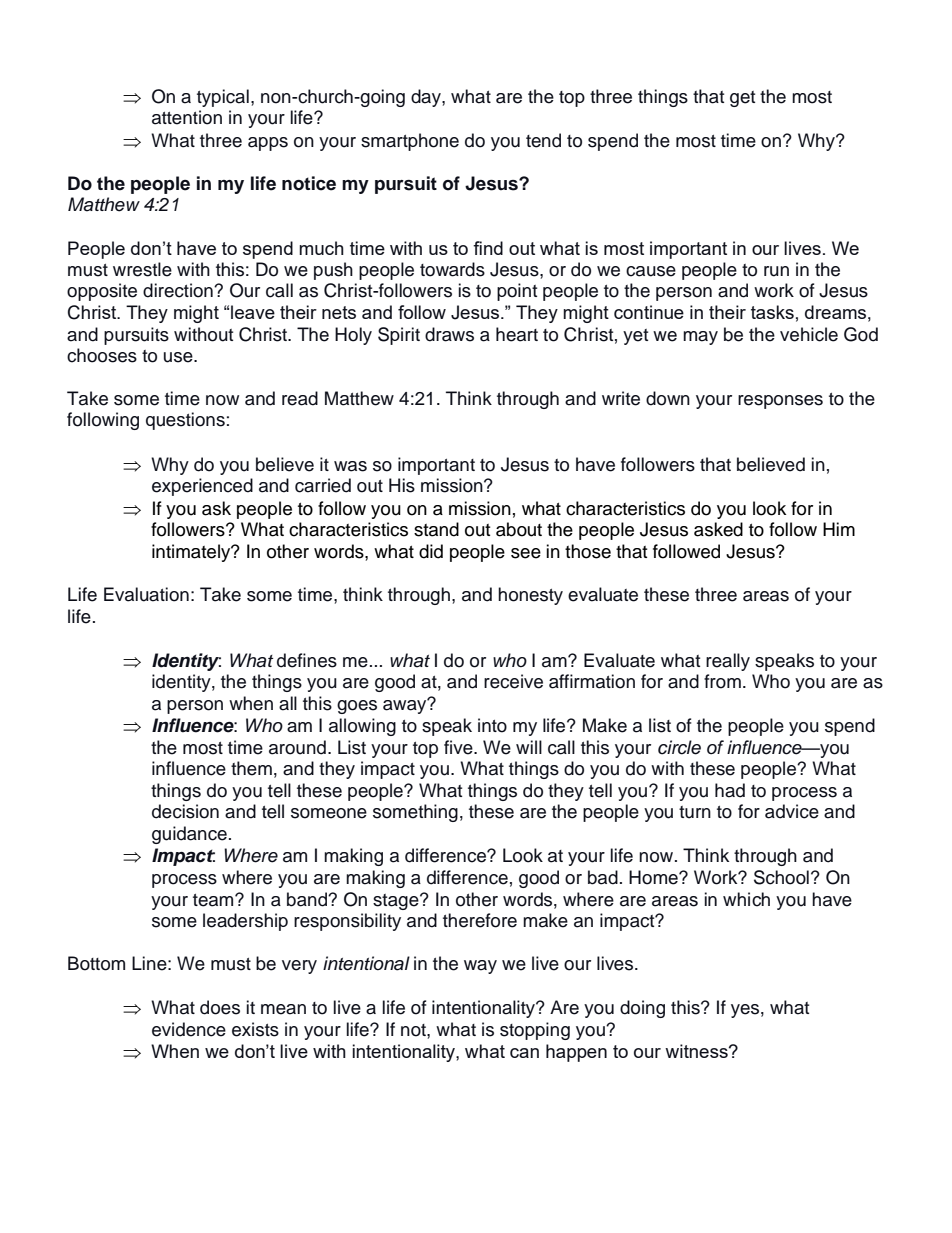  Describe the element at coordinates (202, 487) in the screenshot. I see `experienced` at that location.
